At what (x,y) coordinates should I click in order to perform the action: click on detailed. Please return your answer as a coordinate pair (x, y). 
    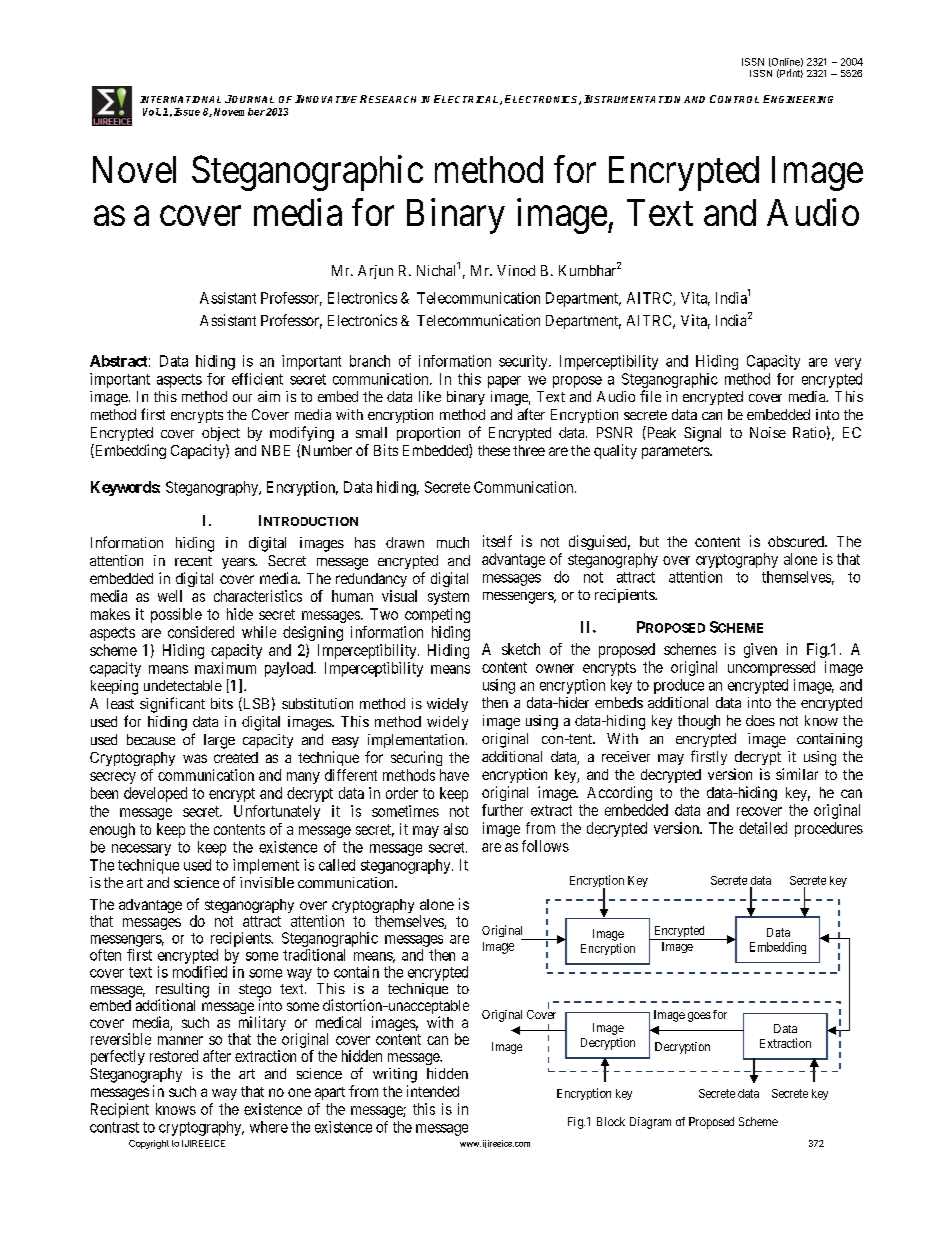
    Looking at the image, I should click on (763, 828).
